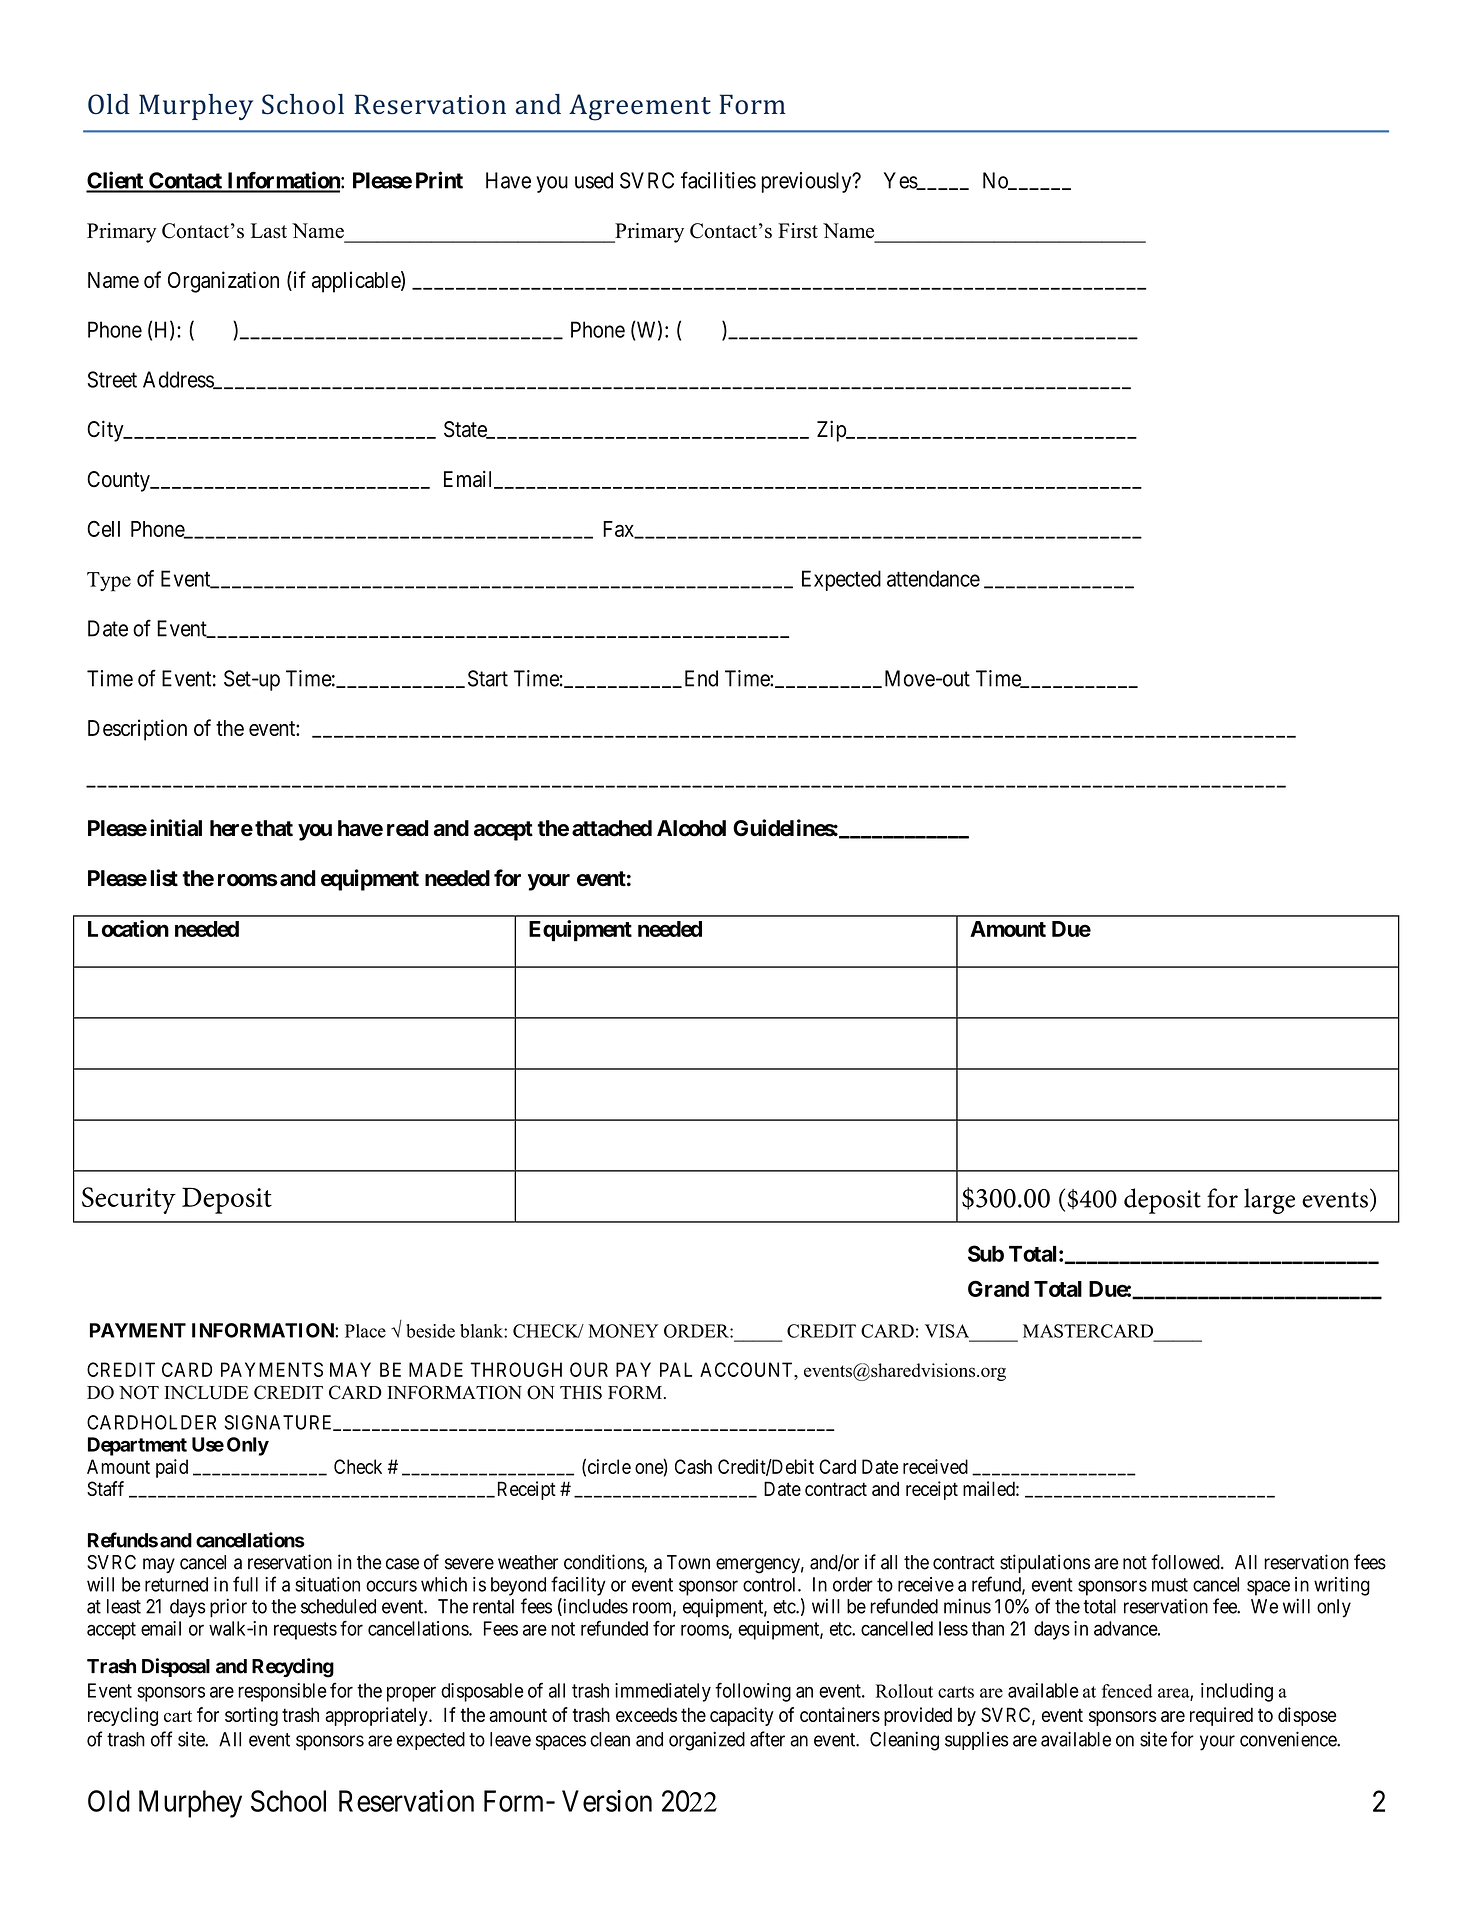 The image size is (1472, 1905). What do you see at coordinates (109, 582) in the screenshot?
I see `Type` at bounding box center [109, 582].
